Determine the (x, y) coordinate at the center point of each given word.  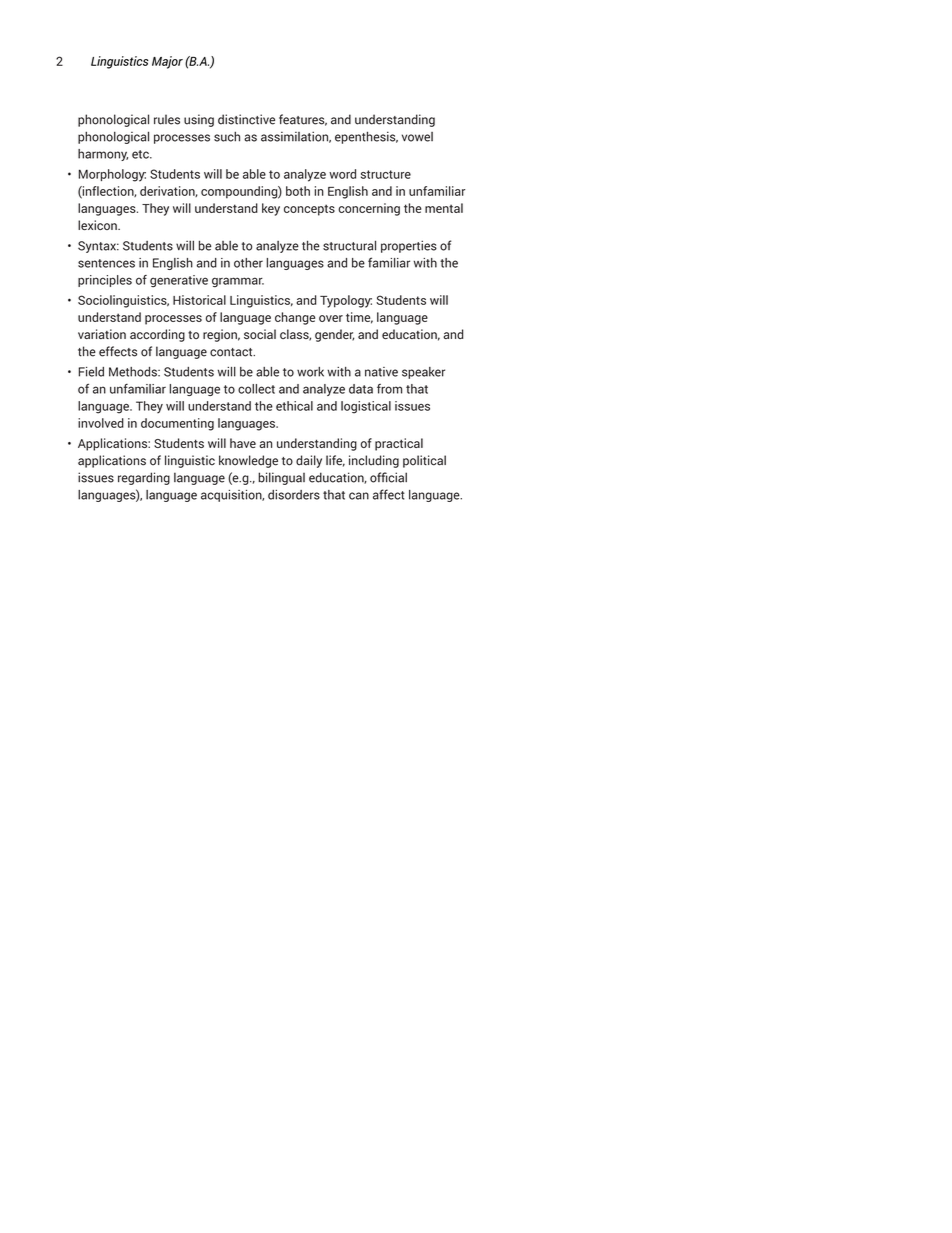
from (389, 389)
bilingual (281, 478)
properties (409, 246)
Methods (134, 372)
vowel (417, 137)
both (298, 191)
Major (167, 62)
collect (256, 389)
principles (105, 281)
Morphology (112, 175)
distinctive (246, 119)
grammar (238, 282)
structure (386, 174)
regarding (144, 478)
